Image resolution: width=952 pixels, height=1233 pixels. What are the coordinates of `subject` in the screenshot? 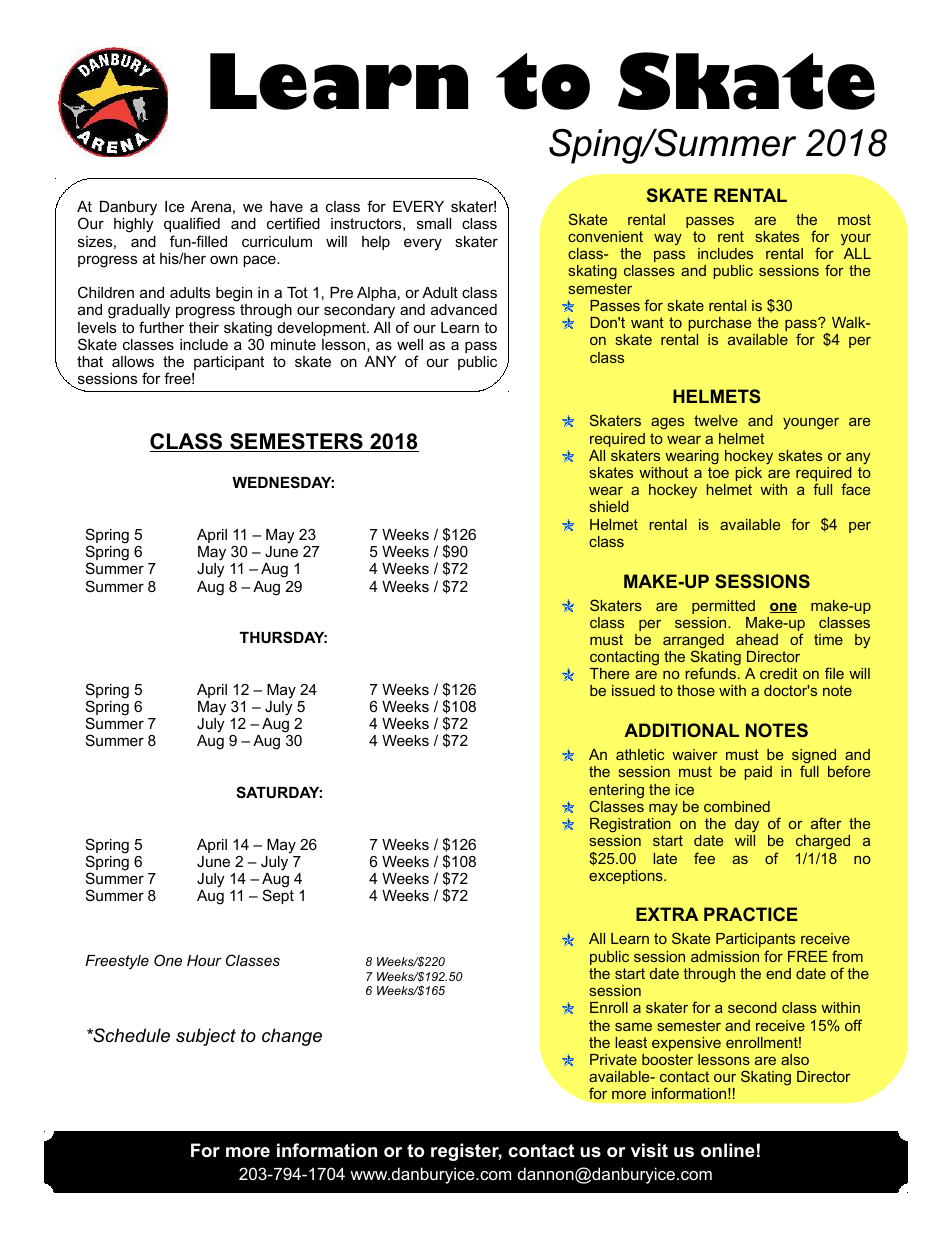 It's located at (206, 1037).
